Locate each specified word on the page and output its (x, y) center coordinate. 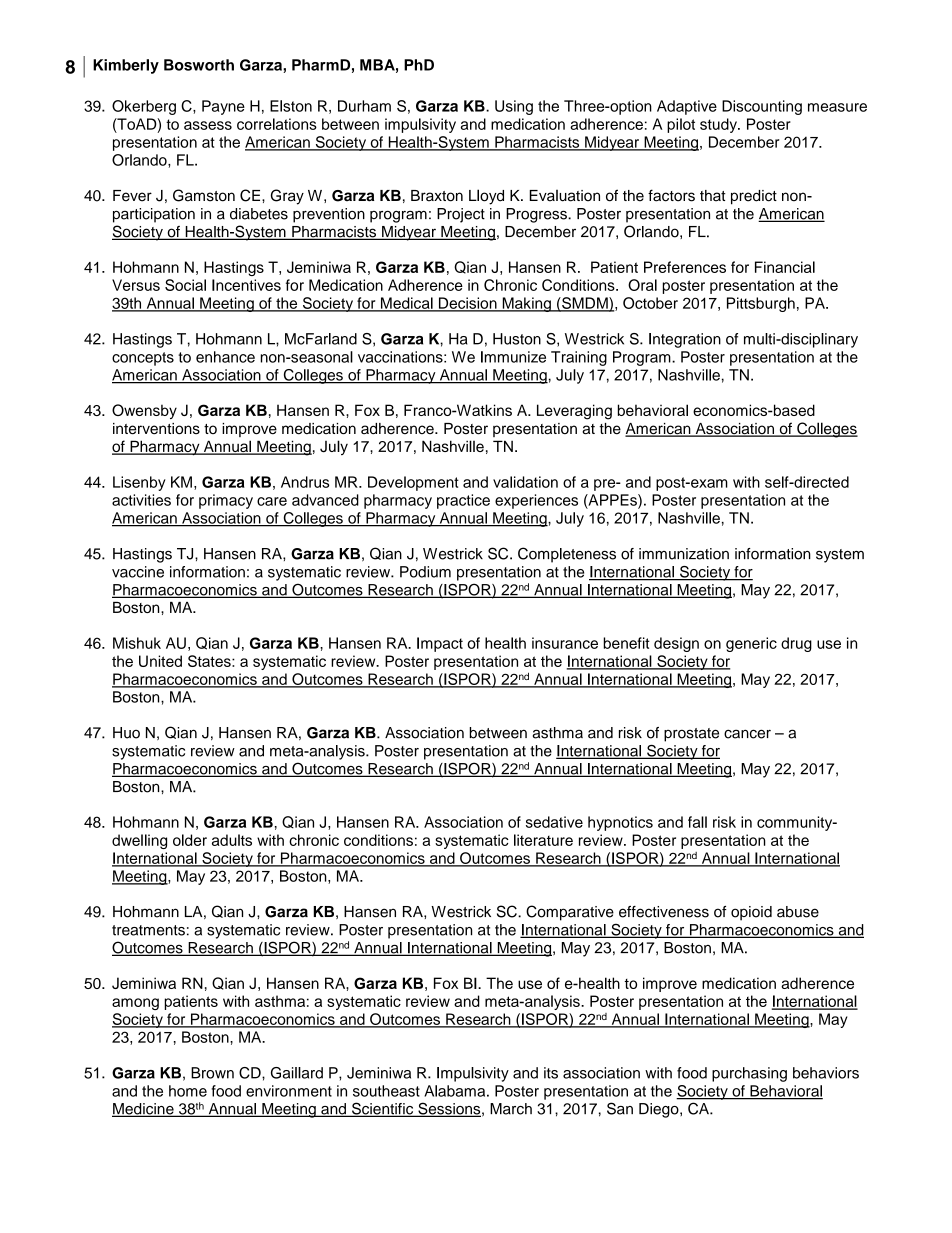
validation (525, 482)
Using (514, 107)
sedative (554, 822)
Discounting (762, 107)
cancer (747, 734)
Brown (212, 1073)
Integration (685, 340)
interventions (156, 429)
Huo (126, 733)
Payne (223, 107)
